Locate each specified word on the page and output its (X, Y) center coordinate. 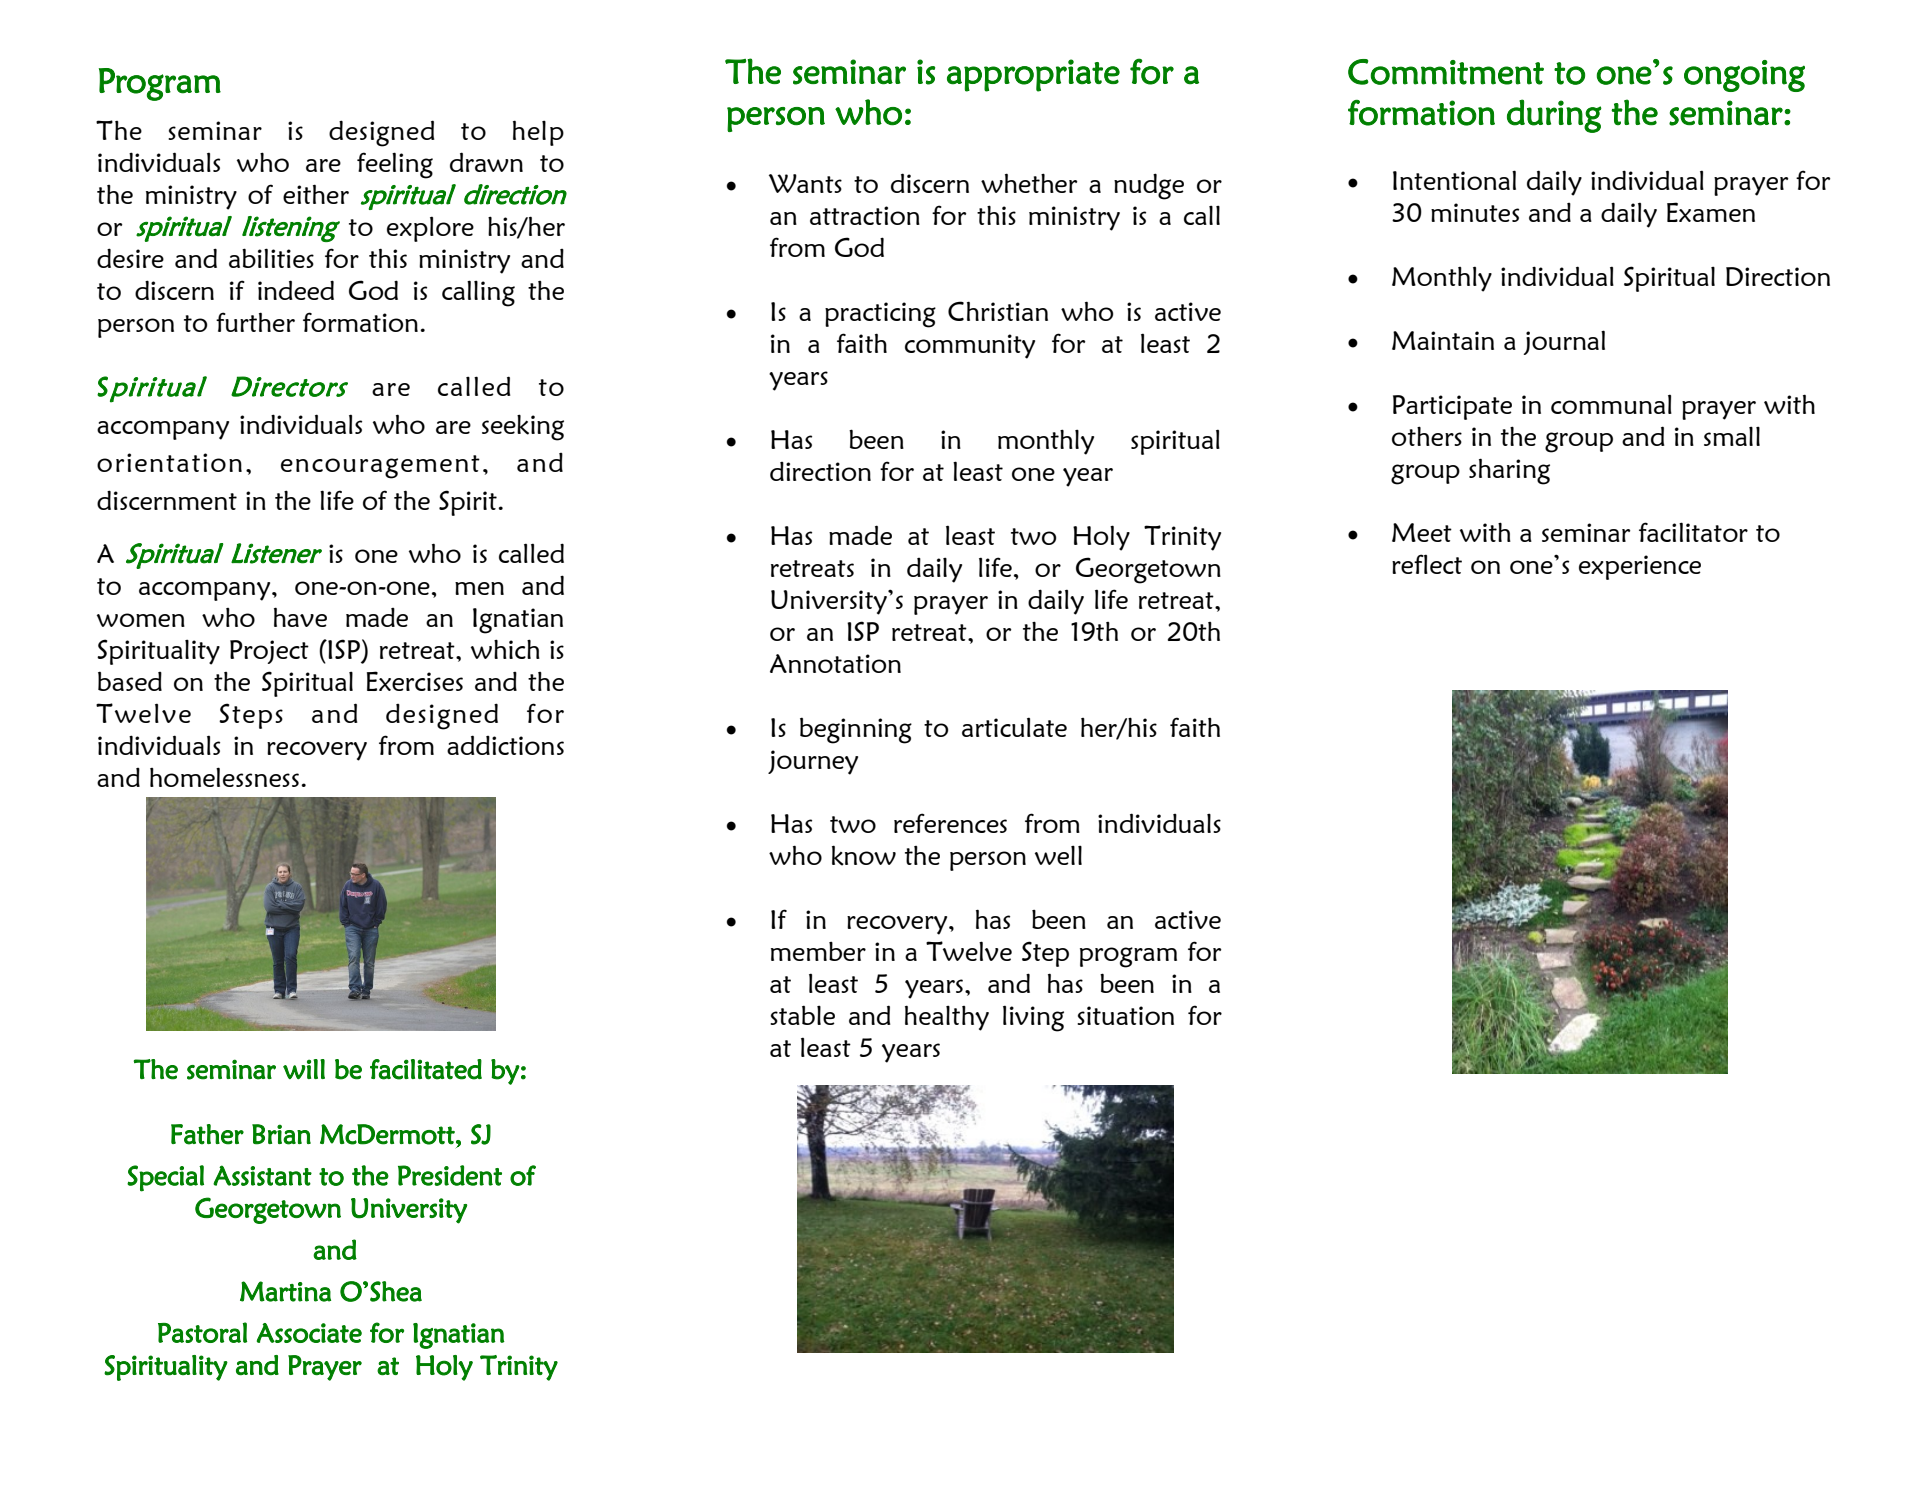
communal (1611, 404)
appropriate (1033, 75)
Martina (285, 1291)
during (1554, 116)
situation (1125, 1015)
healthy (947, 1018)
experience (1640, 567)
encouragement (380, 467)
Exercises (415, 681)
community (970, 346)
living (1033, 1018)
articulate (1014, 727)
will (304, 1069)
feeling (395, 165)
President (450, 1175)
